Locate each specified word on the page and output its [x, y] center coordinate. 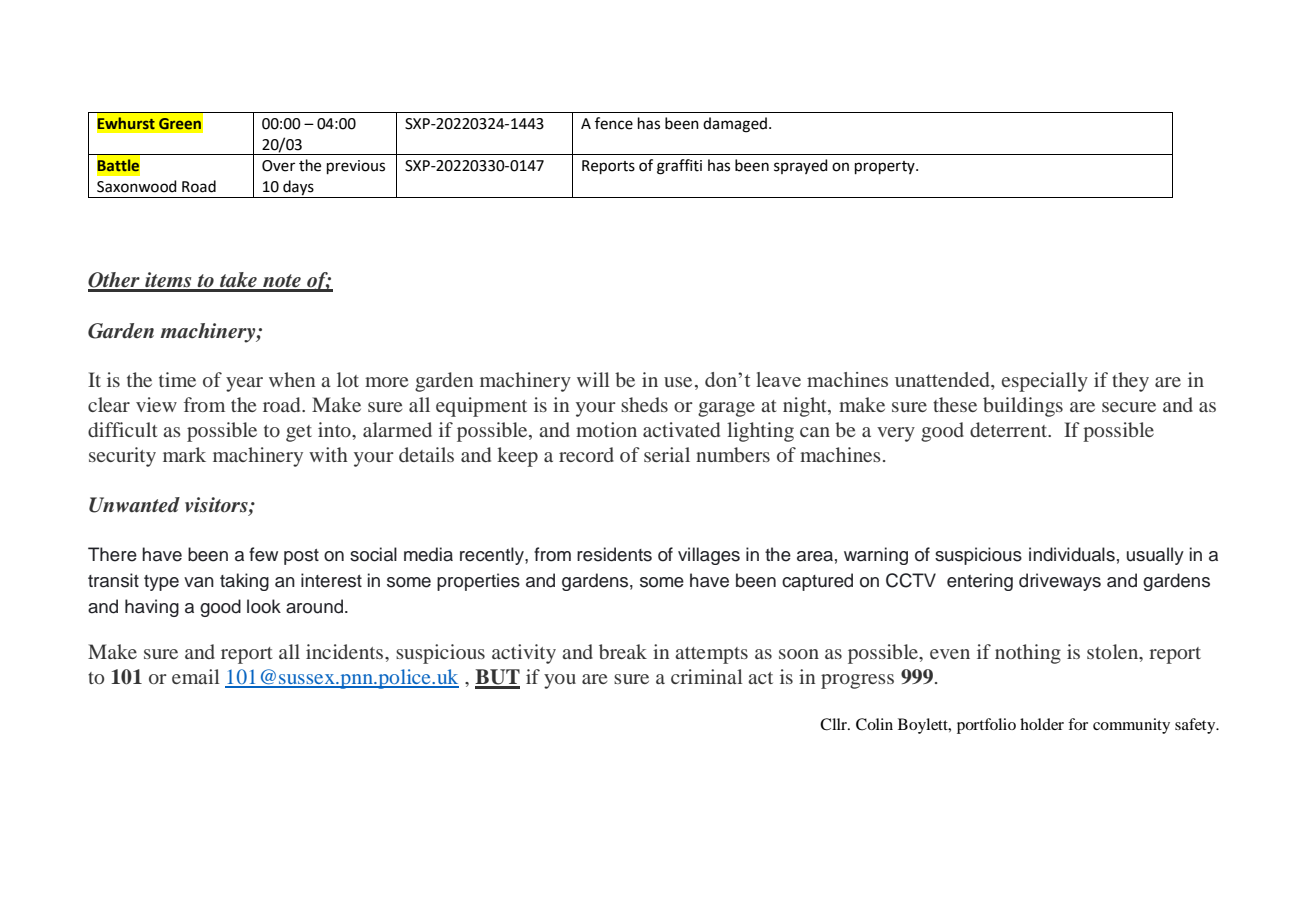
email [196, 676]
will [593, 379]
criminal [707, 676]
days [298, 189]
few [263, 554]
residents [614, 554]
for [1078, 724]
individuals [1072, 554]
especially [1045, 382]
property [886, 167]
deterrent [1010, 429]
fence [614, 123]
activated [681, 429]
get [299, 433]
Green [180, 123]
